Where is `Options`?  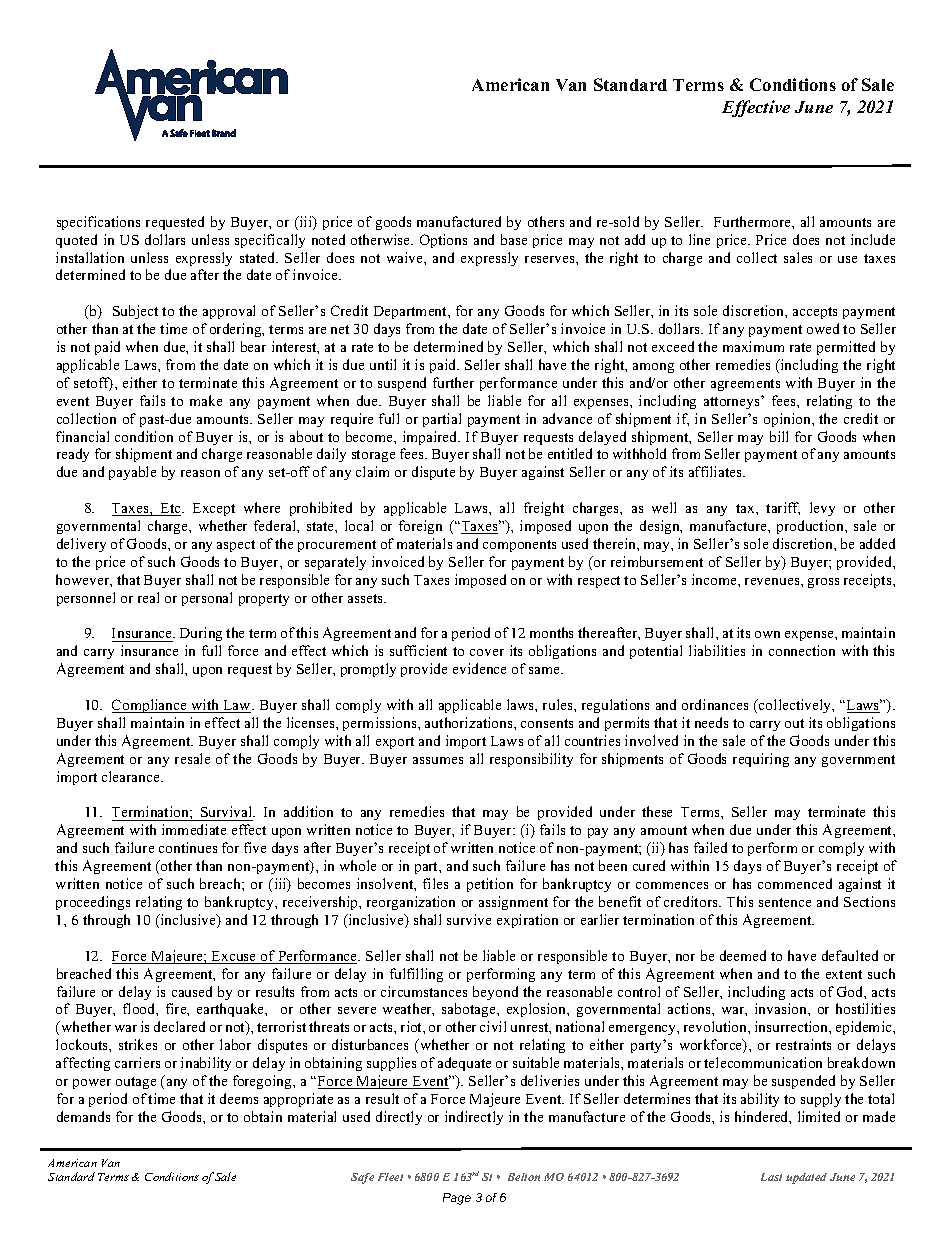 Options is located at coordinates (443, 241).
